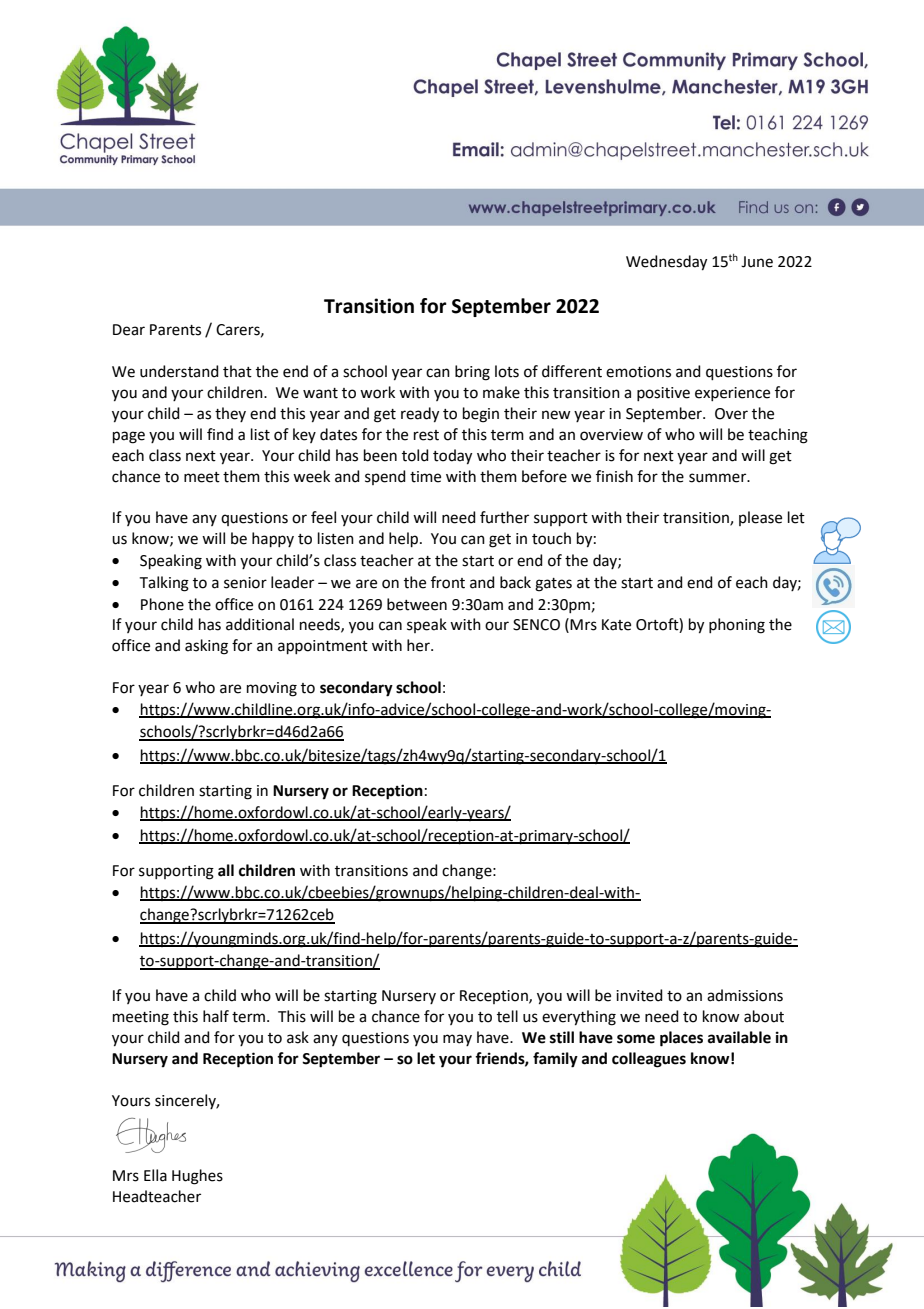 The height and width of the screenshot is (1309, 924). Describe the element at coordinates (197, 1177) in the screenshot. I see `Hughes` at that location.
